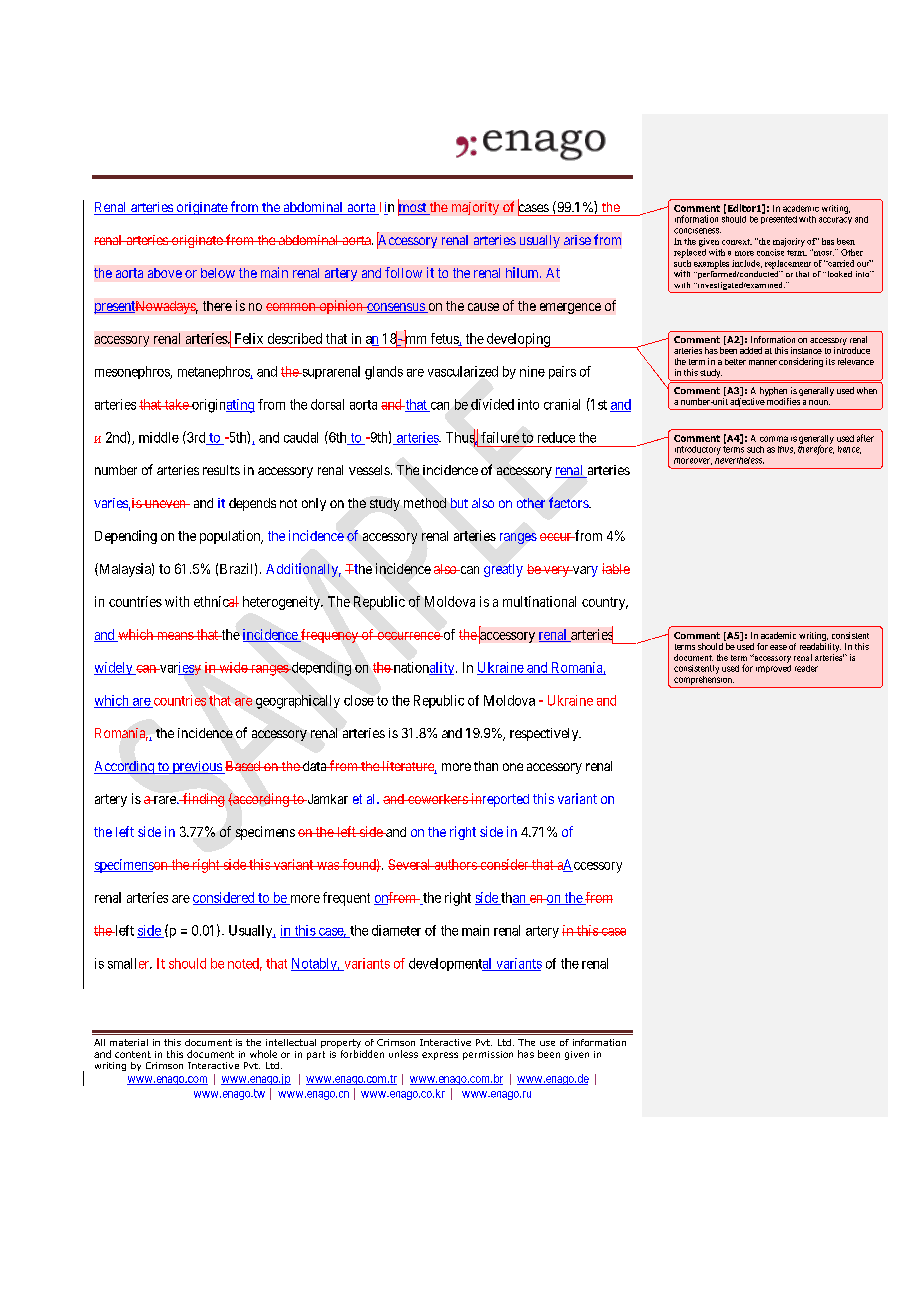 Image resolution: width=924 pixels, height=1308 pixels. What do you see at coordinates (175, 636) in the document?
I see `means` at bounding box center [175, 636].
